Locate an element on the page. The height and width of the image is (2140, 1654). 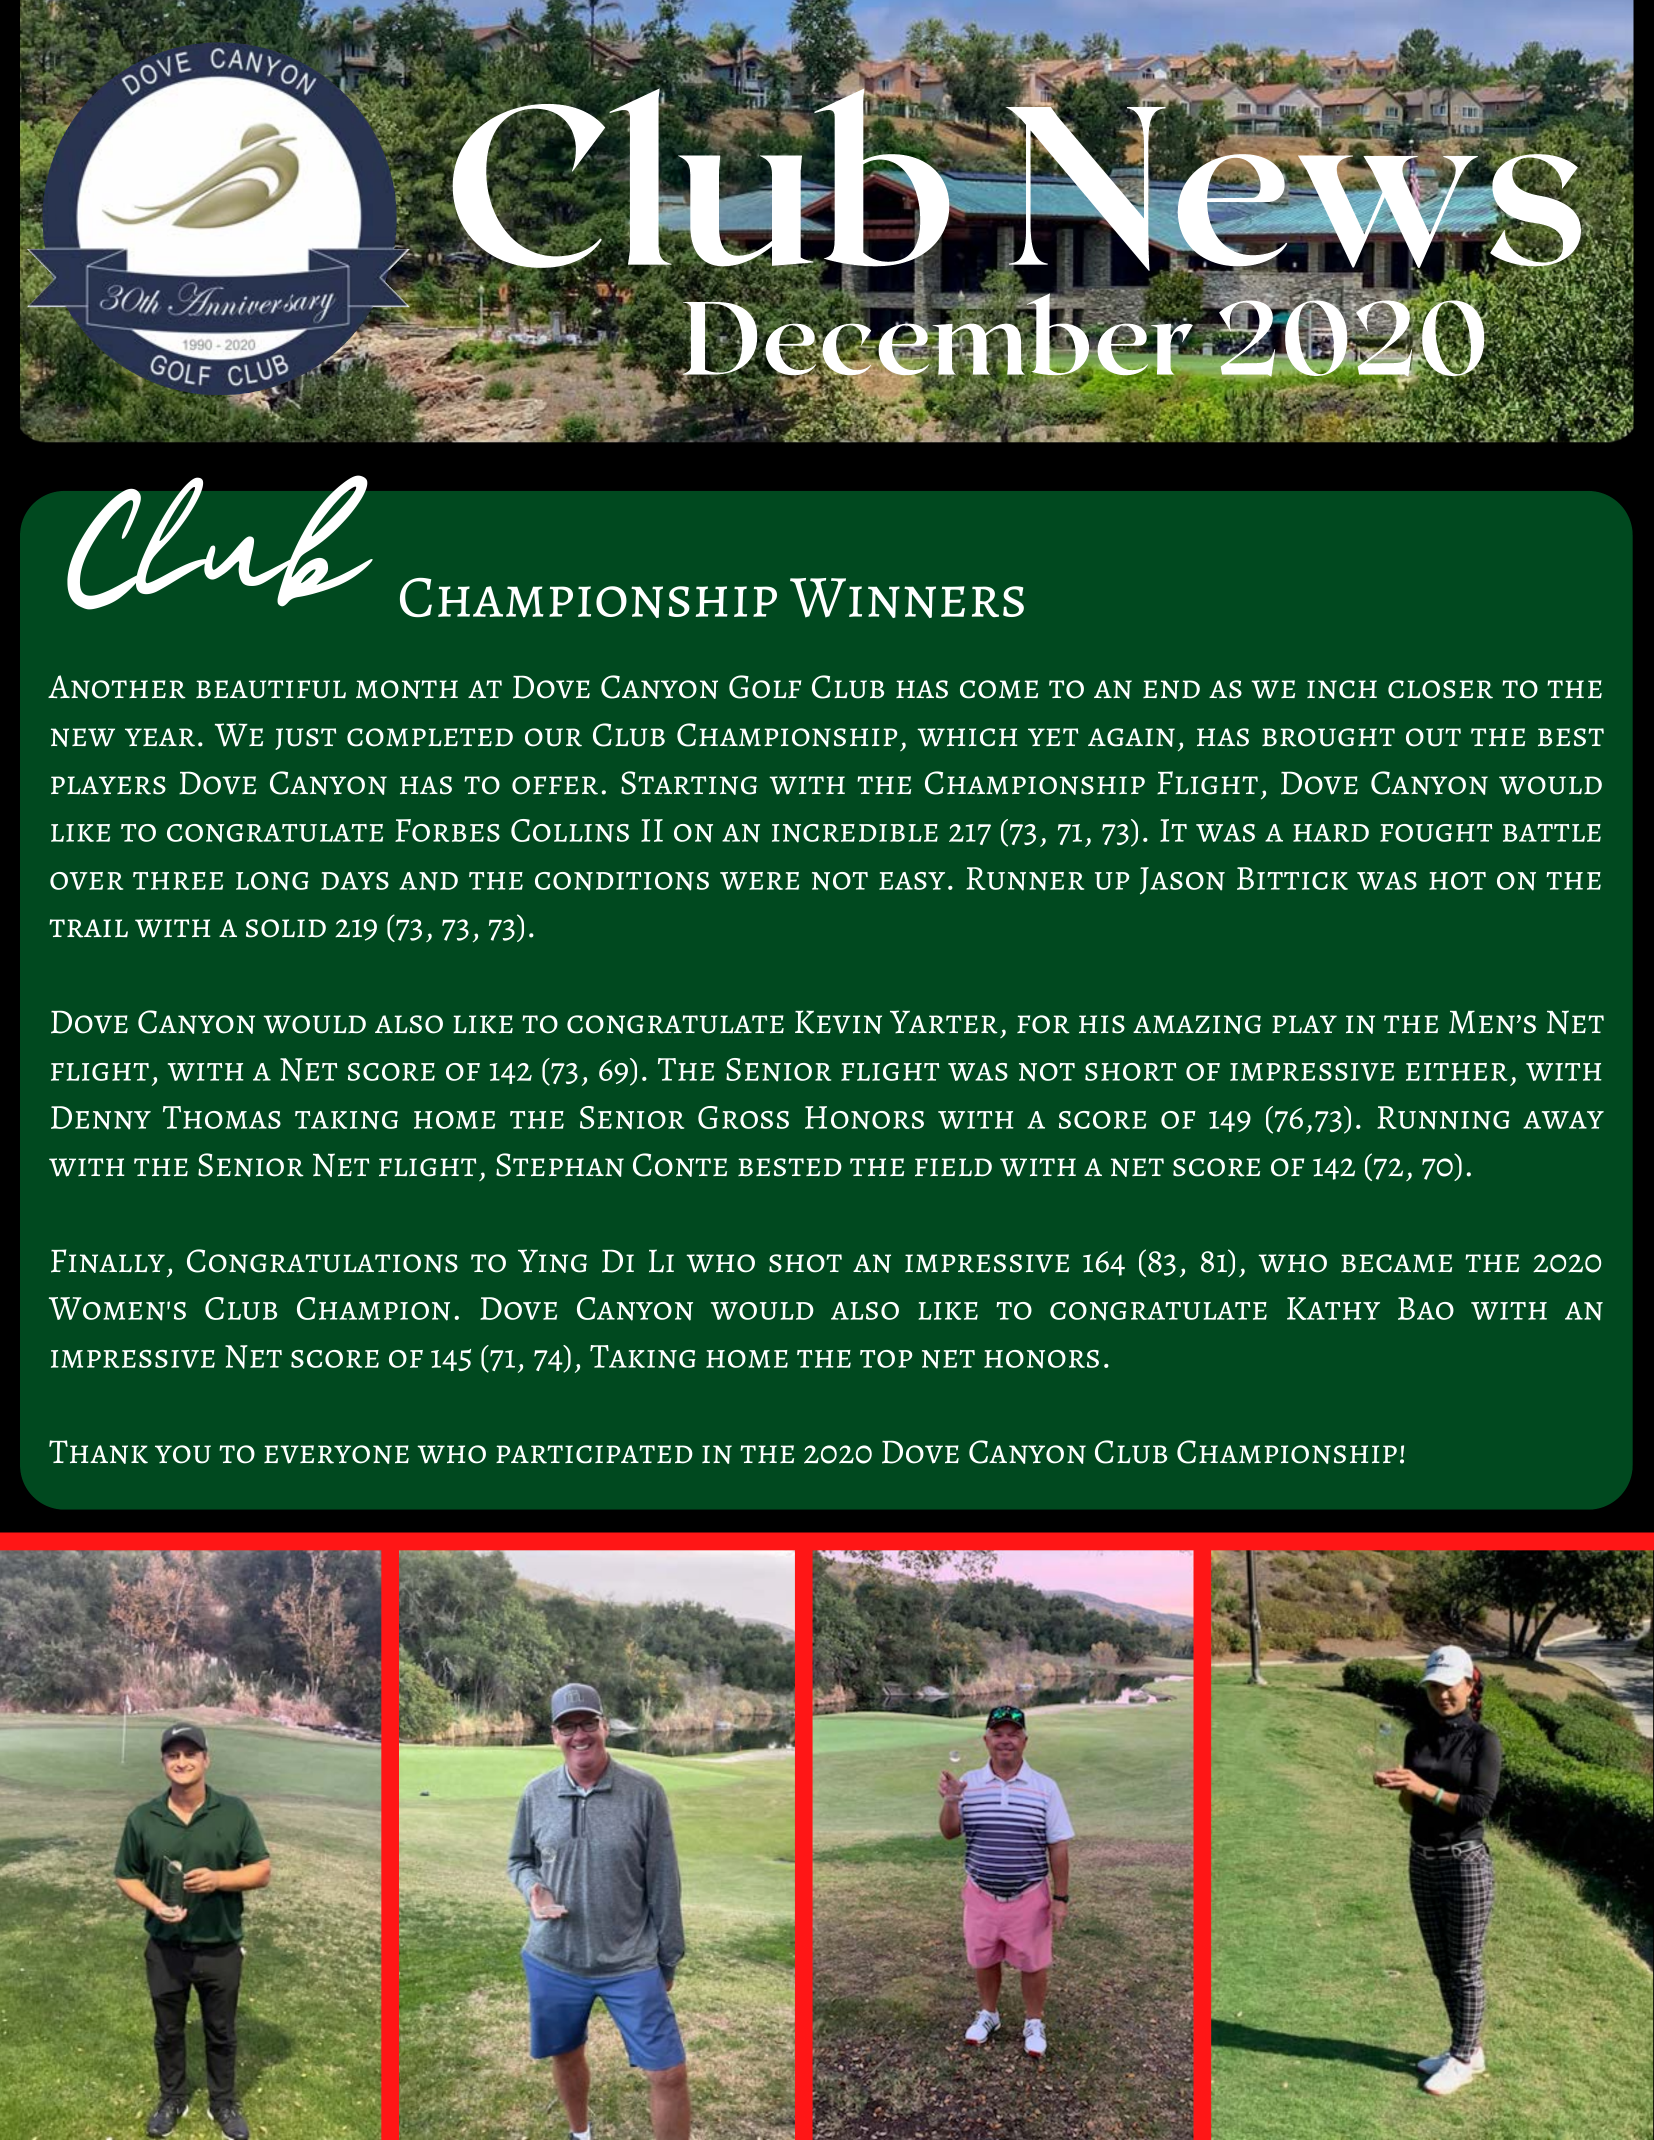
Winners is located at coordinates (907, 598).
